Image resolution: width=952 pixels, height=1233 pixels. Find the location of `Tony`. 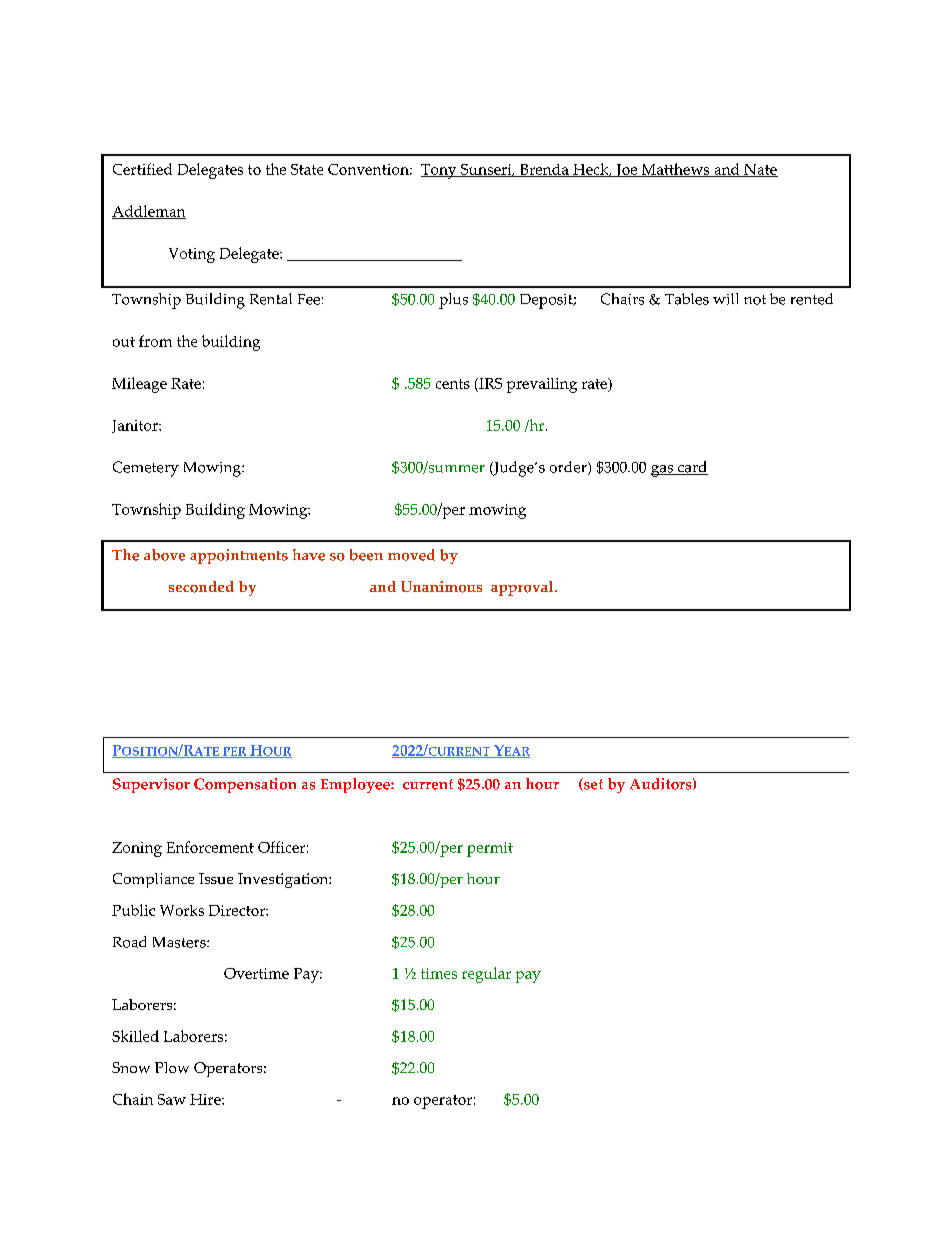

Tony is located at coordinates (440, 171).
